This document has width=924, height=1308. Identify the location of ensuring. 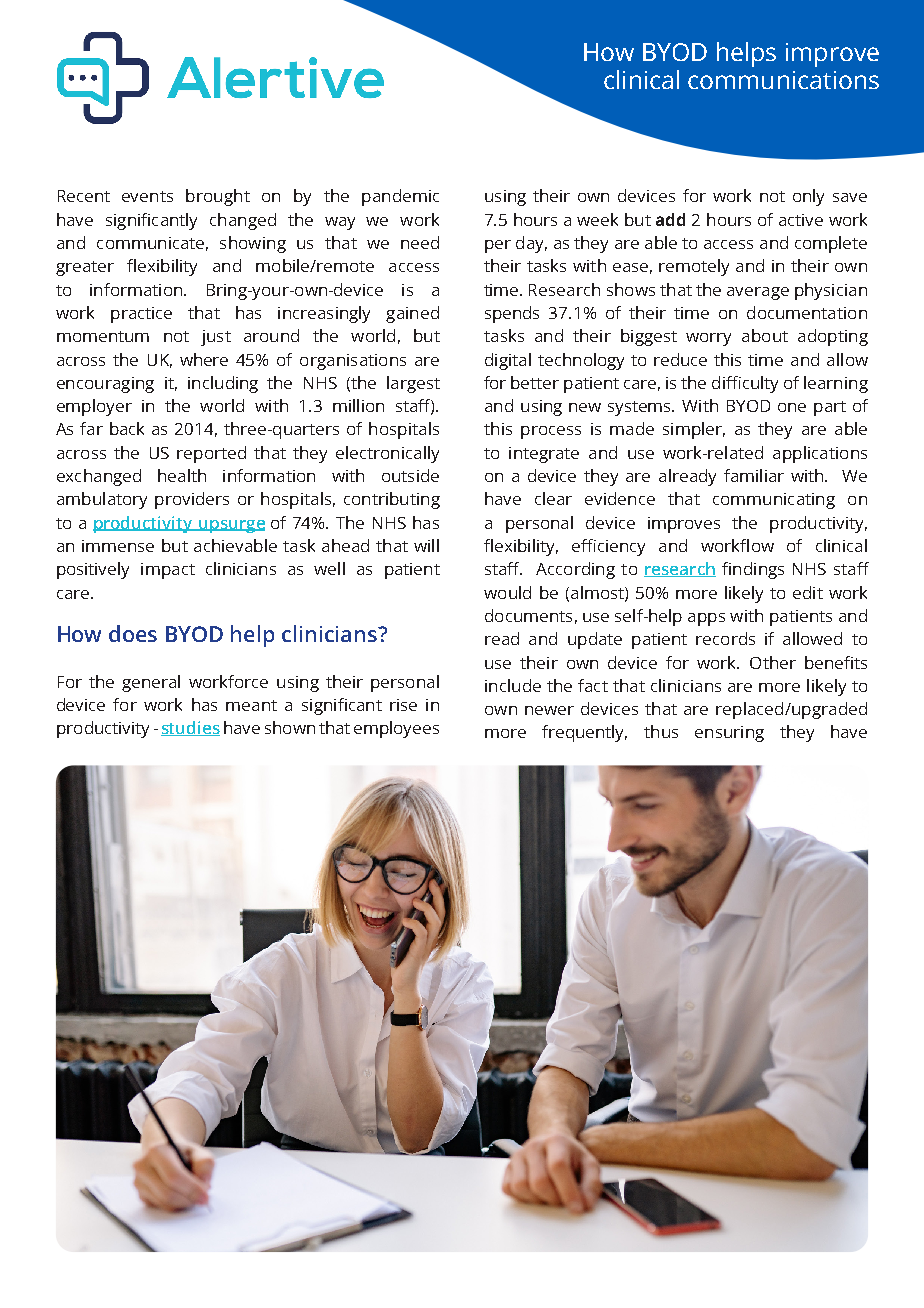
(729, 734).
